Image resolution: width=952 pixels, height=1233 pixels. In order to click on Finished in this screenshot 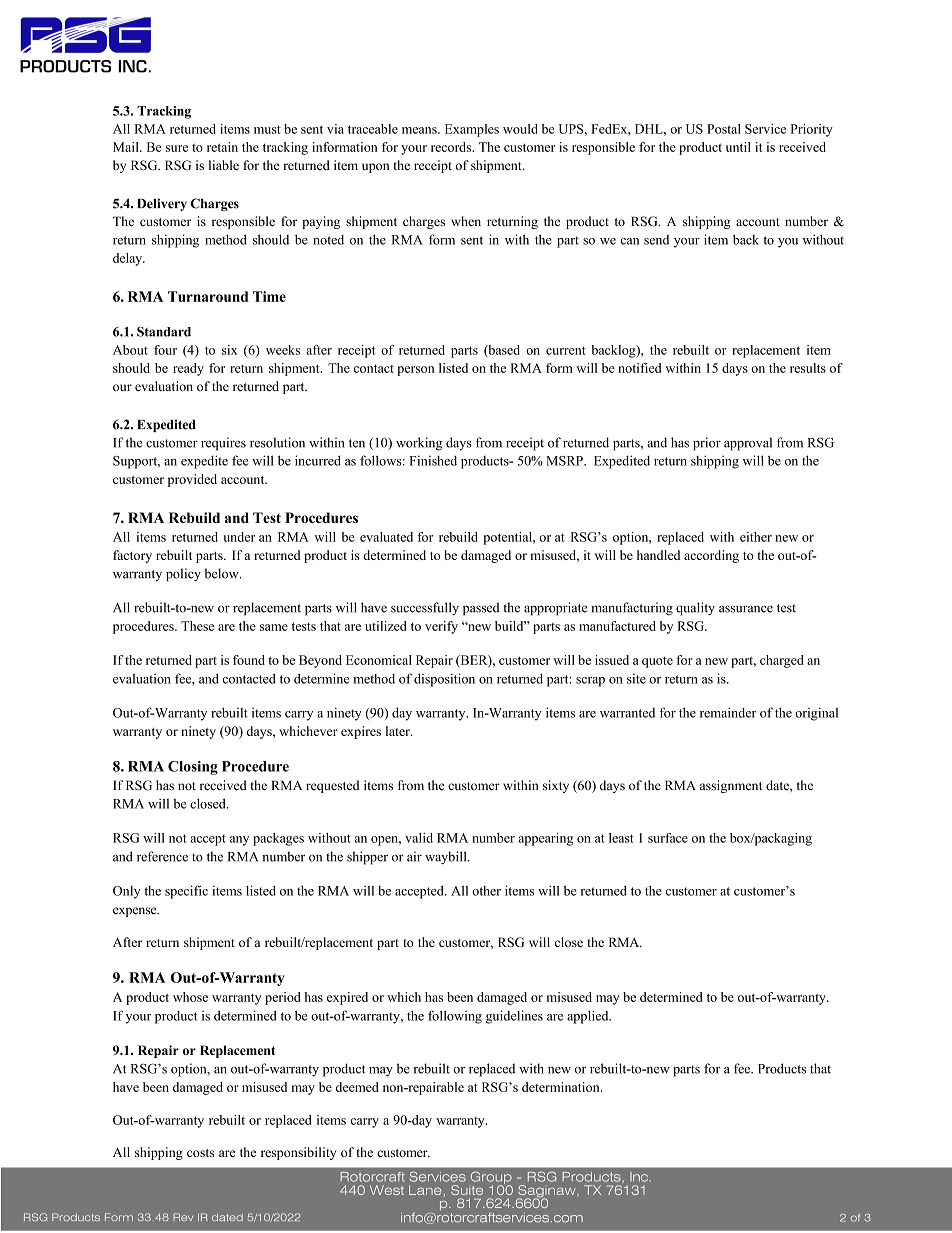, I will do `click(433, 460)`.
